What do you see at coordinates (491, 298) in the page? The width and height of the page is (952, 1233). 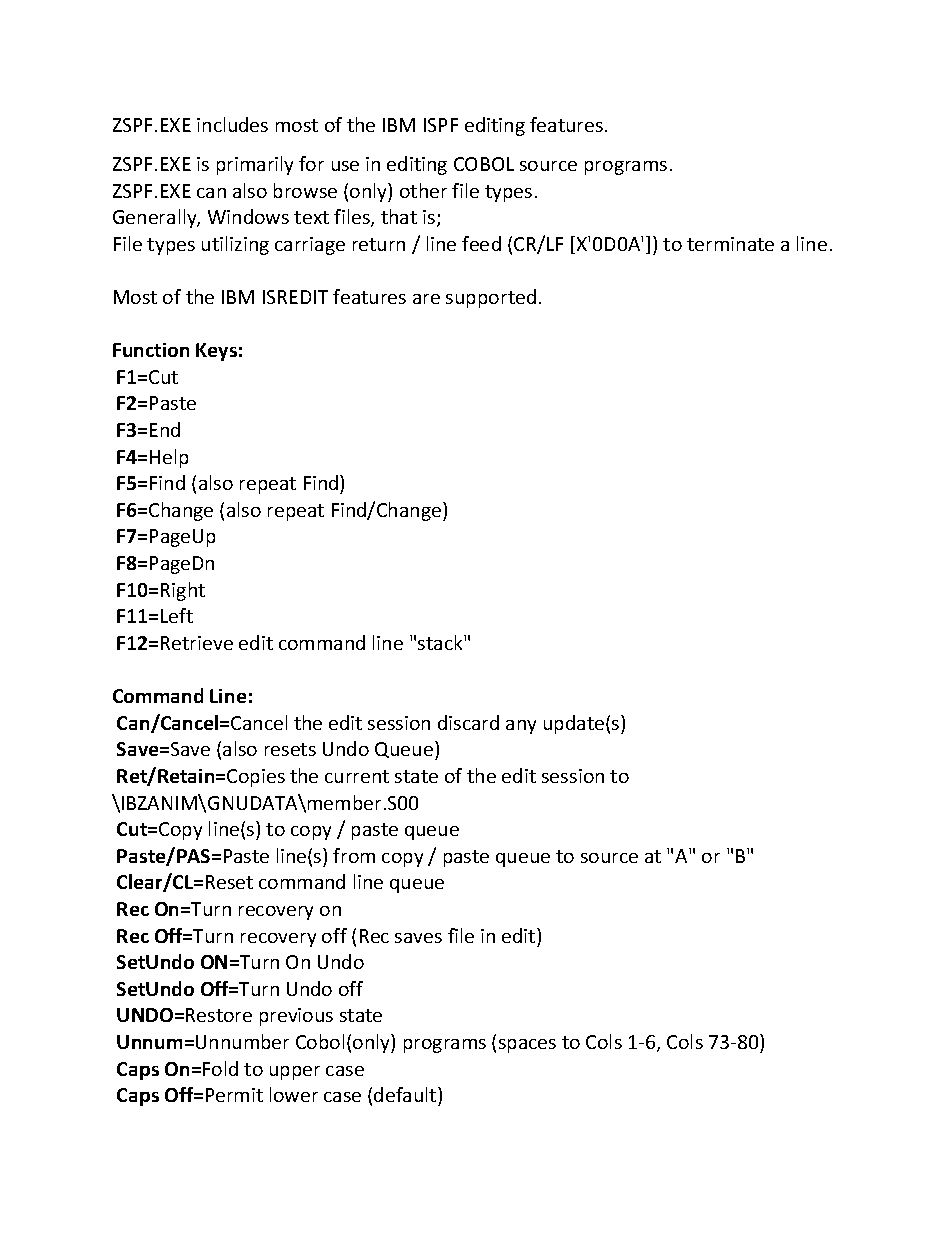 I see `supported` at bounding box center [491, 298].
